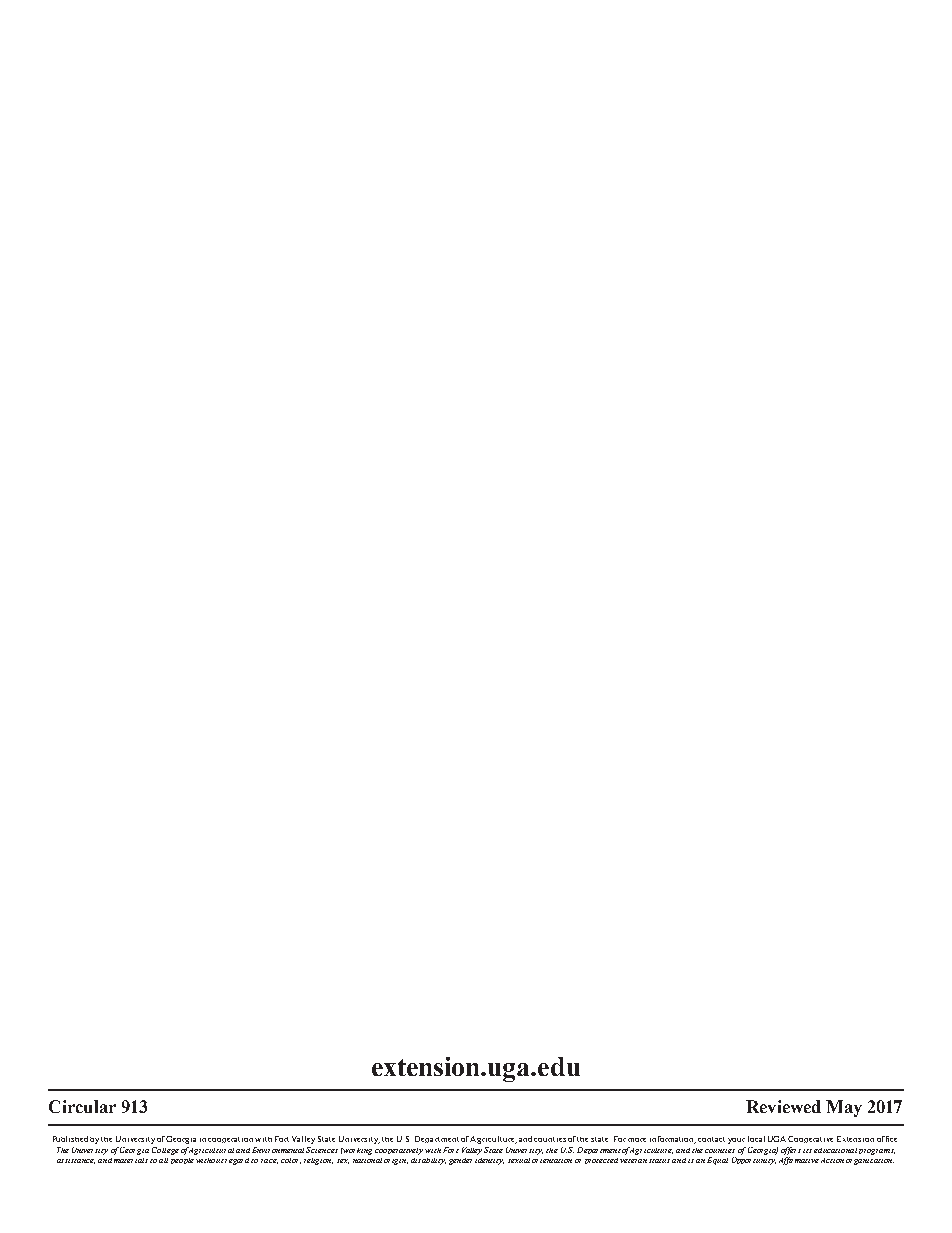 The image size is (952, 1233). I want to click on your, so click(736, 1141).
